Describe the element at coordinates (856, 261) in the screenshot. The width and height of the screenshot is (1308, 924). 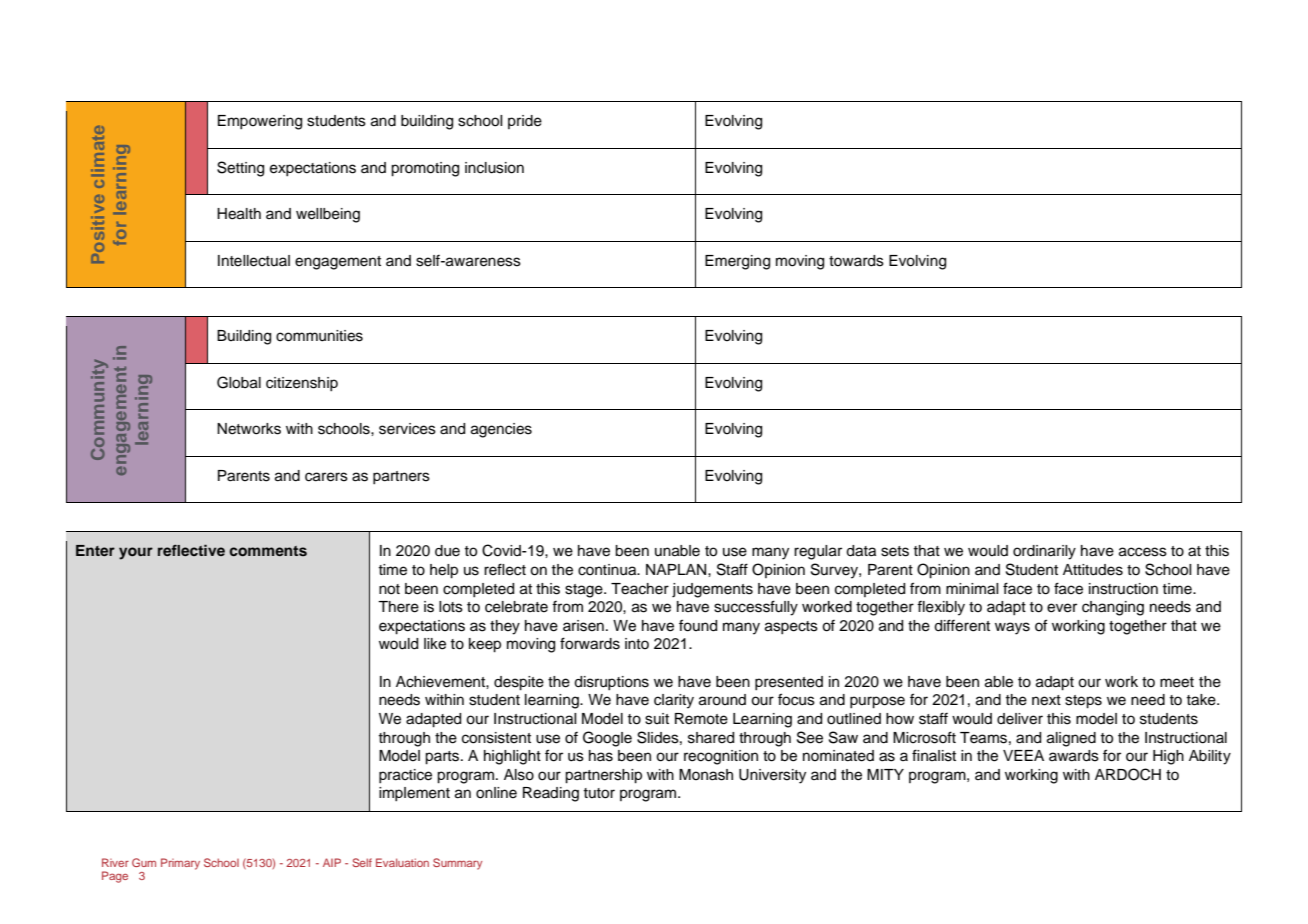
I see `towards` at that location.
